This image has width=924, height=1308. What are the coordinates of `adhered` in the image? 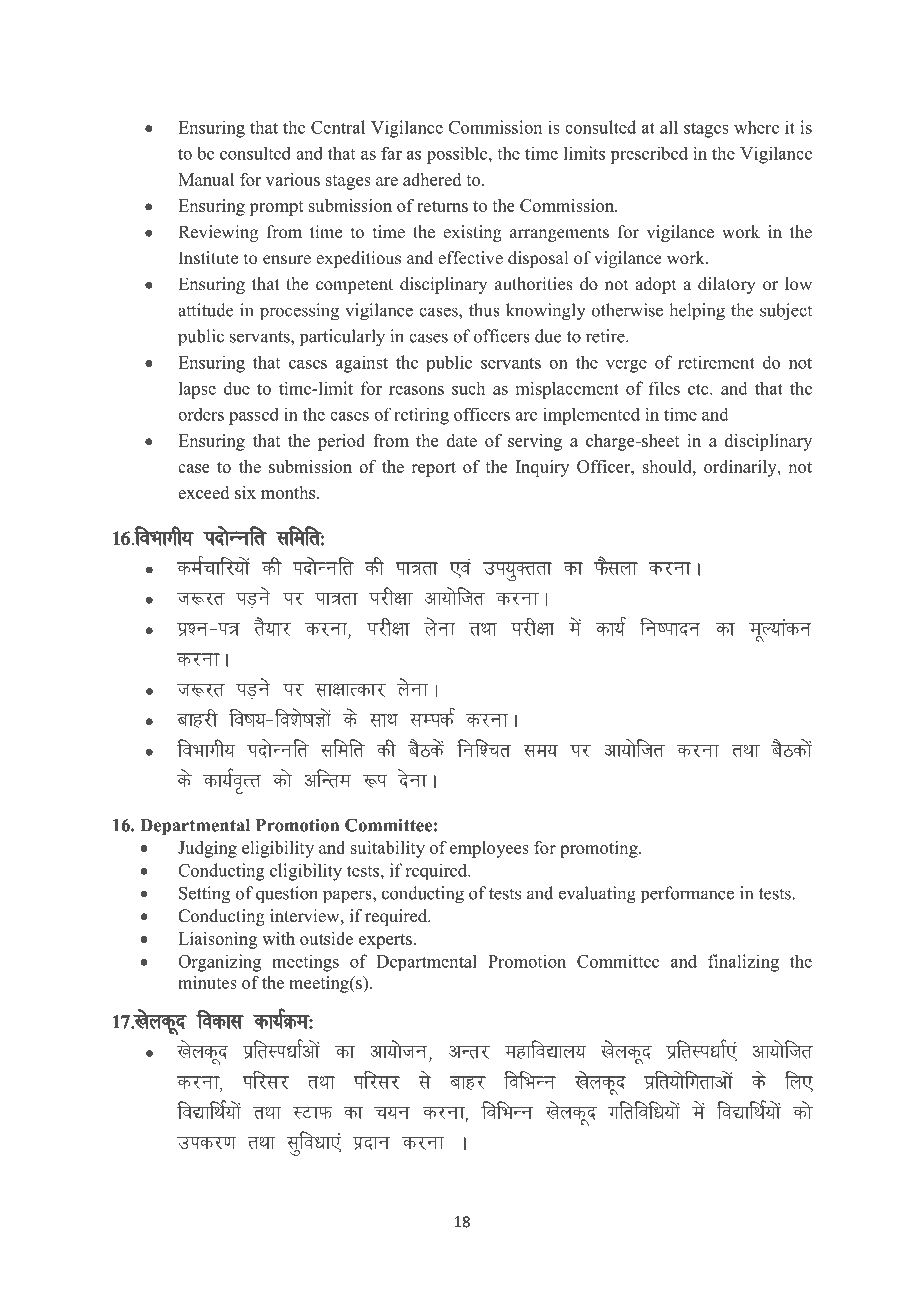 It's located at (432, 179).
